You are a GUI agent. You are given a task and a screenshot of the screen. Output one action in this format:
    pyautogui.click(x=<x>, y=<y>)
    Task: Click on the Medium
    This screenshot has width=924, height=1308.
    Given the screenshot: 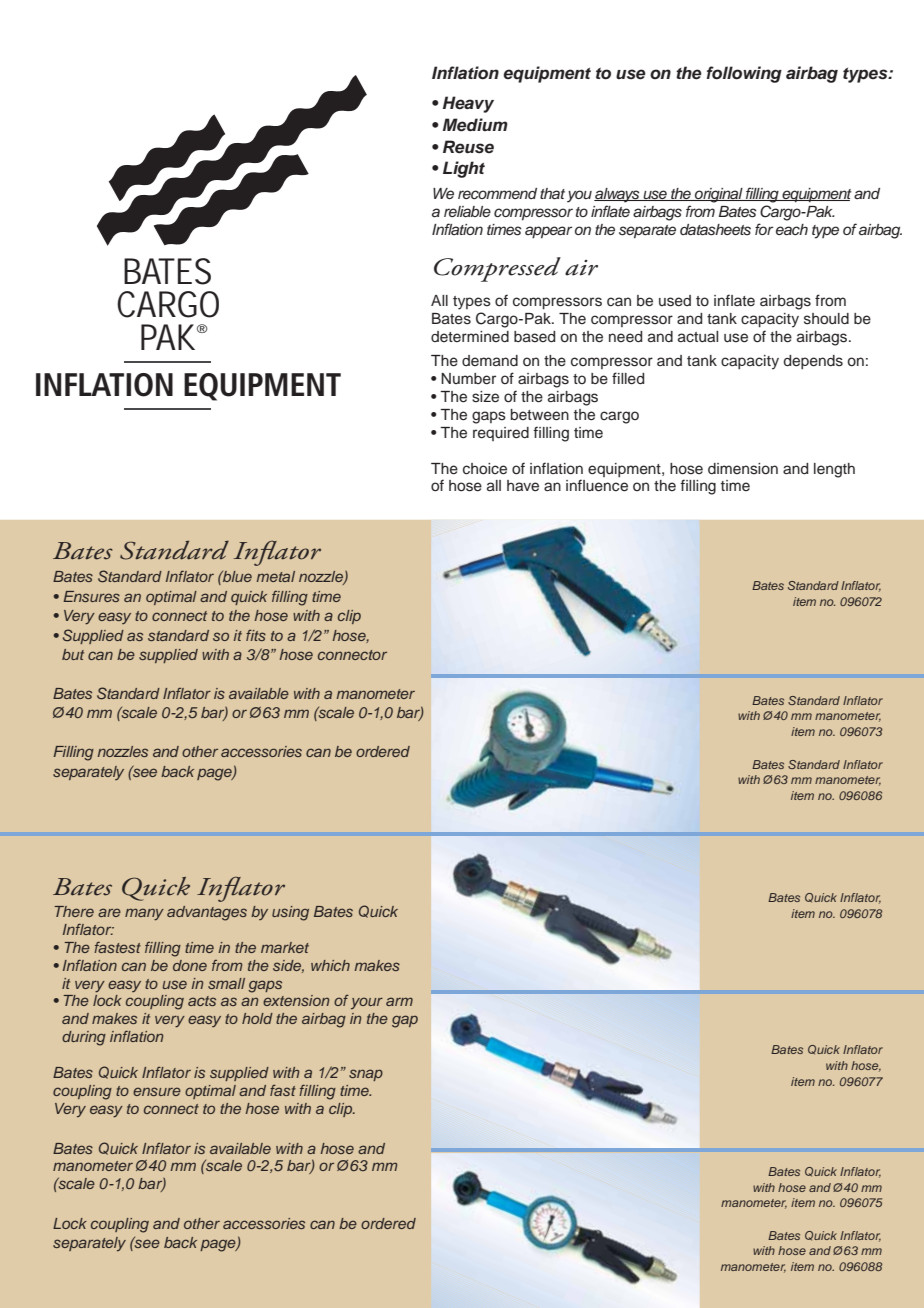 What is the action you would take?
    pyautogui.click(x=475, y=125)
